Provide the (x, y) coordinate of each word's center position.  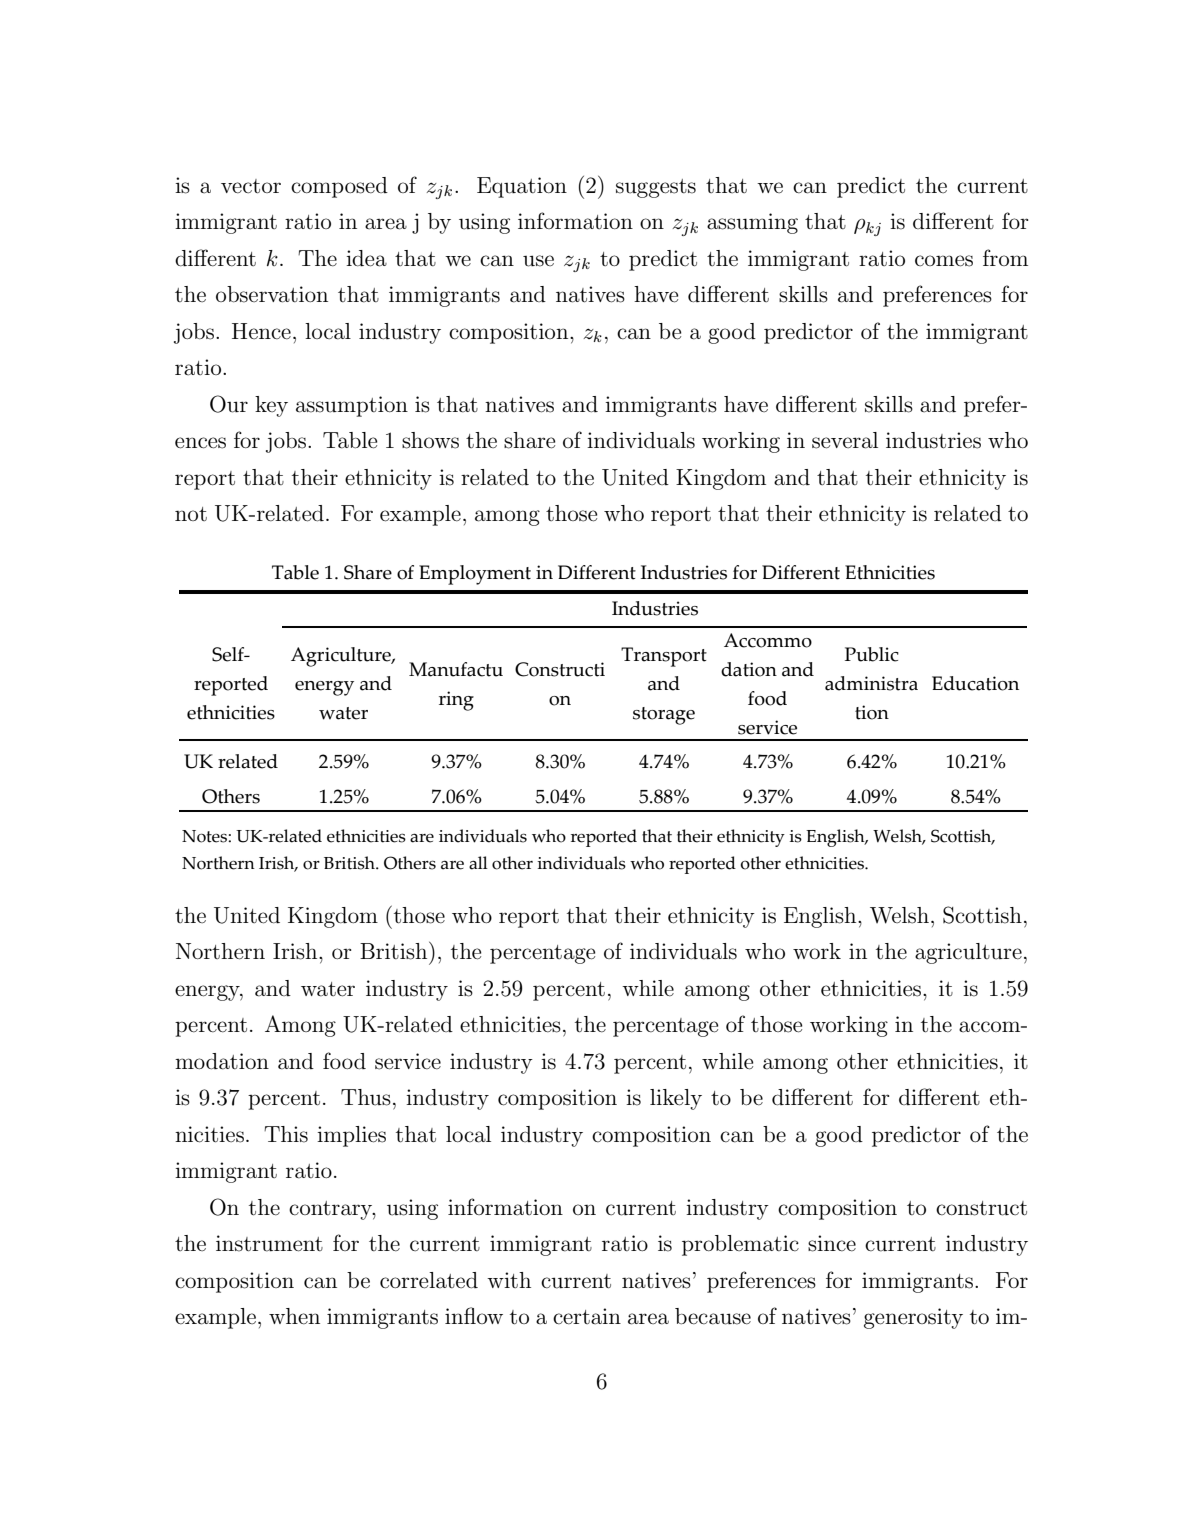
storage (664, 716)
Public (872, 654)
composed (339, 187)
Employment (475, 575)
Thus (366, 1097)
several (845, 440)
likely (676, 1099)
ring (456, 701)
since (832, 1243)
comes (944, 261)
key (271, 406)
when (294, 1316)
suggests (656, 188)
